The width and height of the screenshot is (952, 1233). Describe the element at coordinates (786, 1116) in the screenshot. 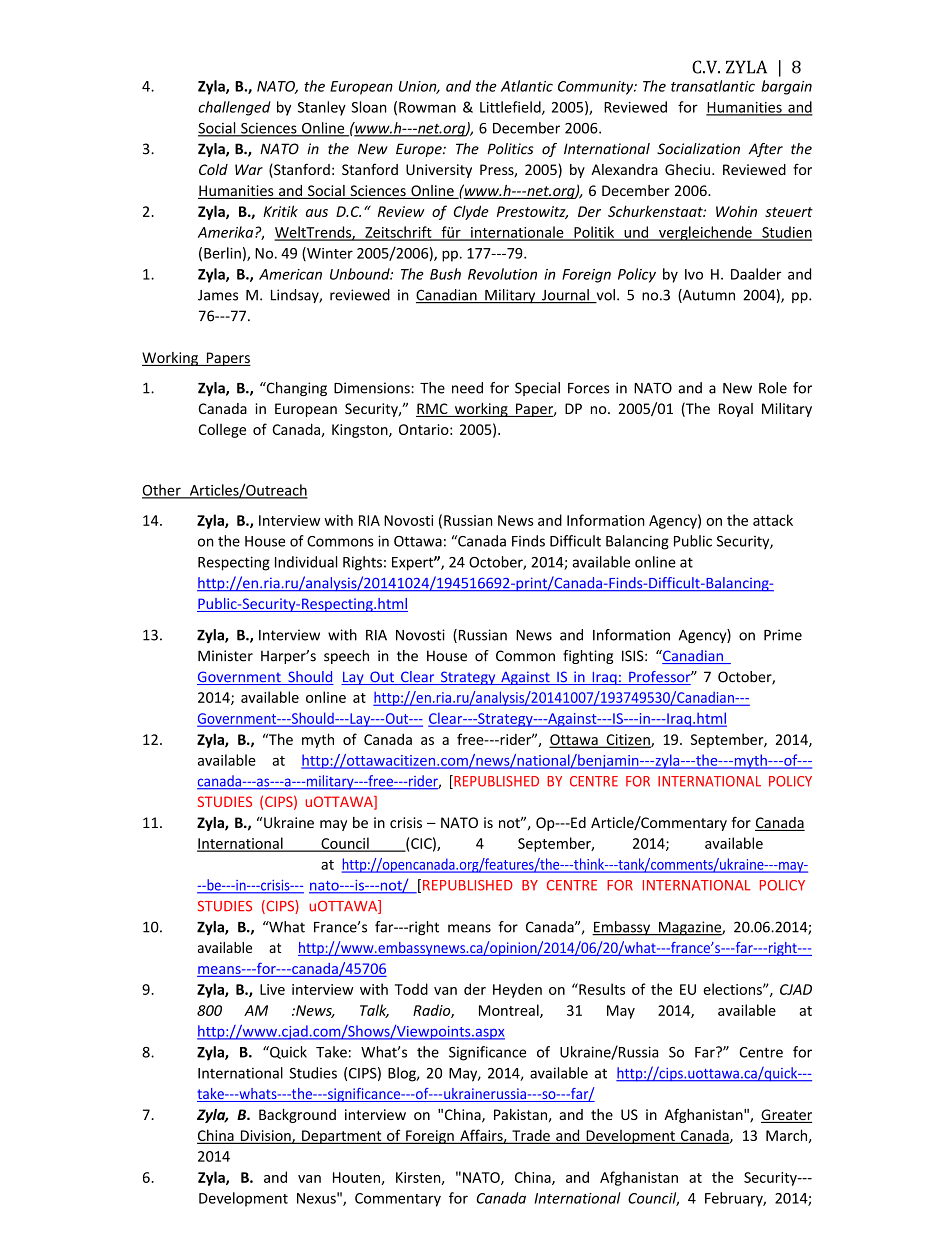

I see `Greater` at that location.
